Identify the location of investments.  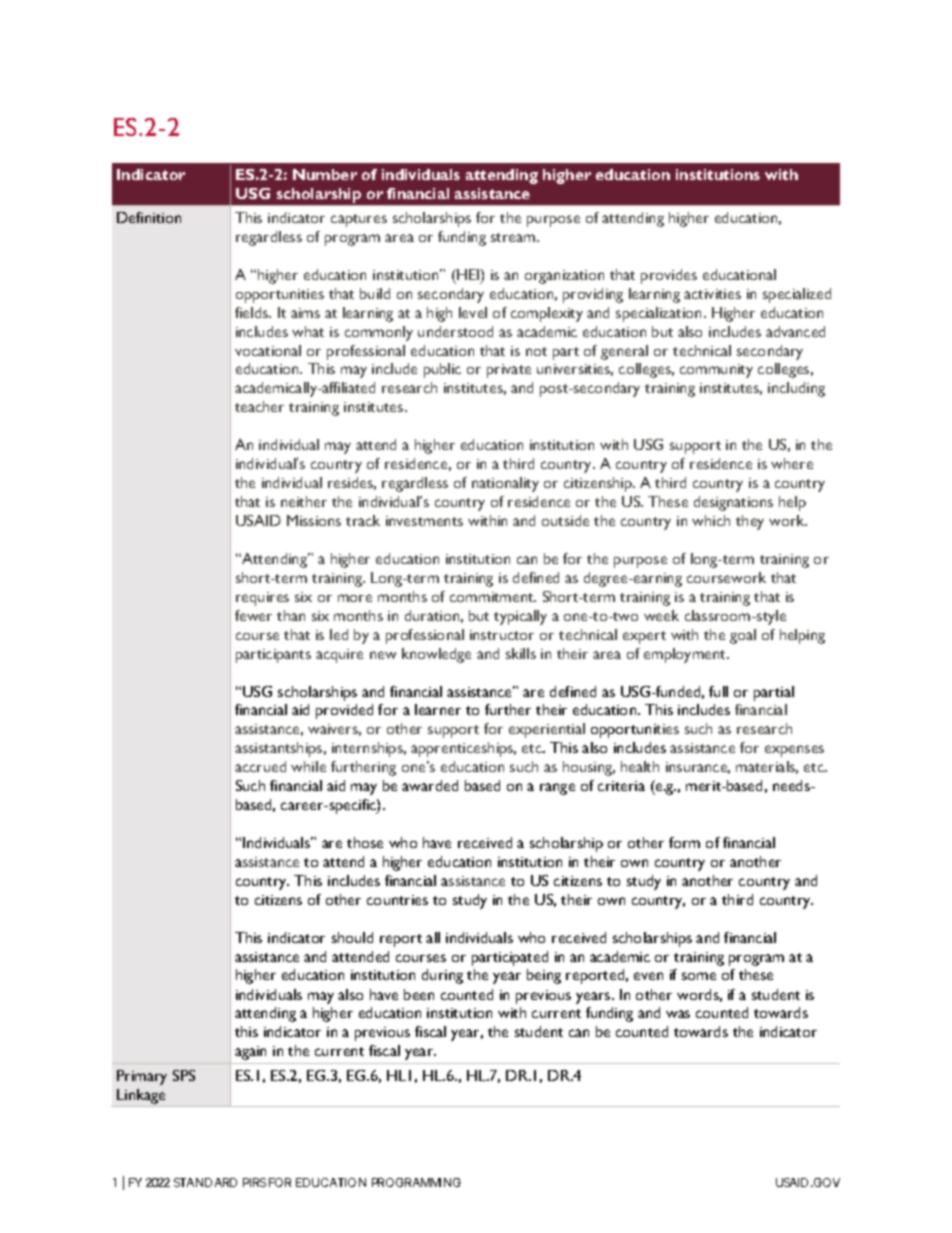
(424, 521).
